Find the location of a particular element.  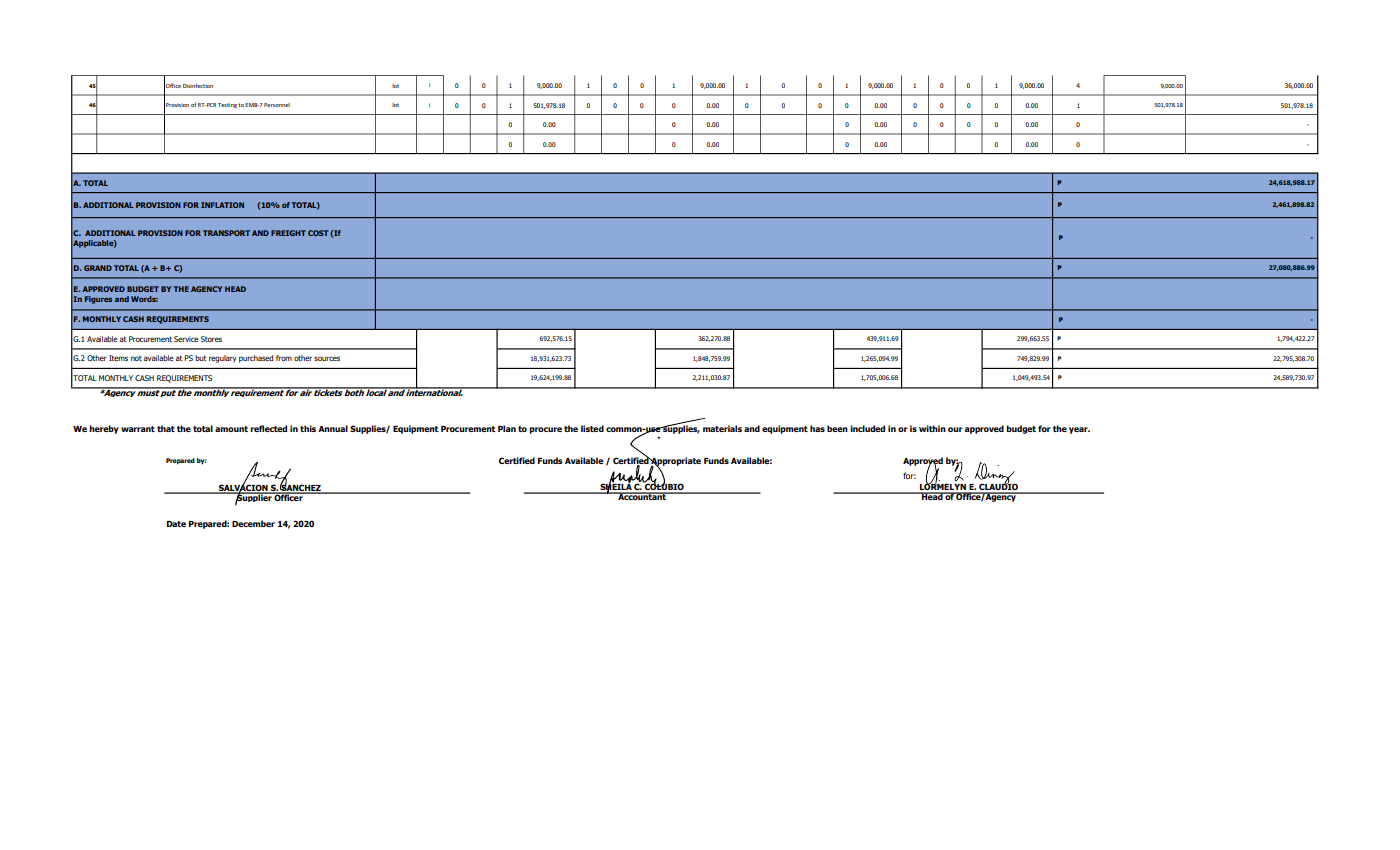

Personnel is located at coordinates (277, 105).
